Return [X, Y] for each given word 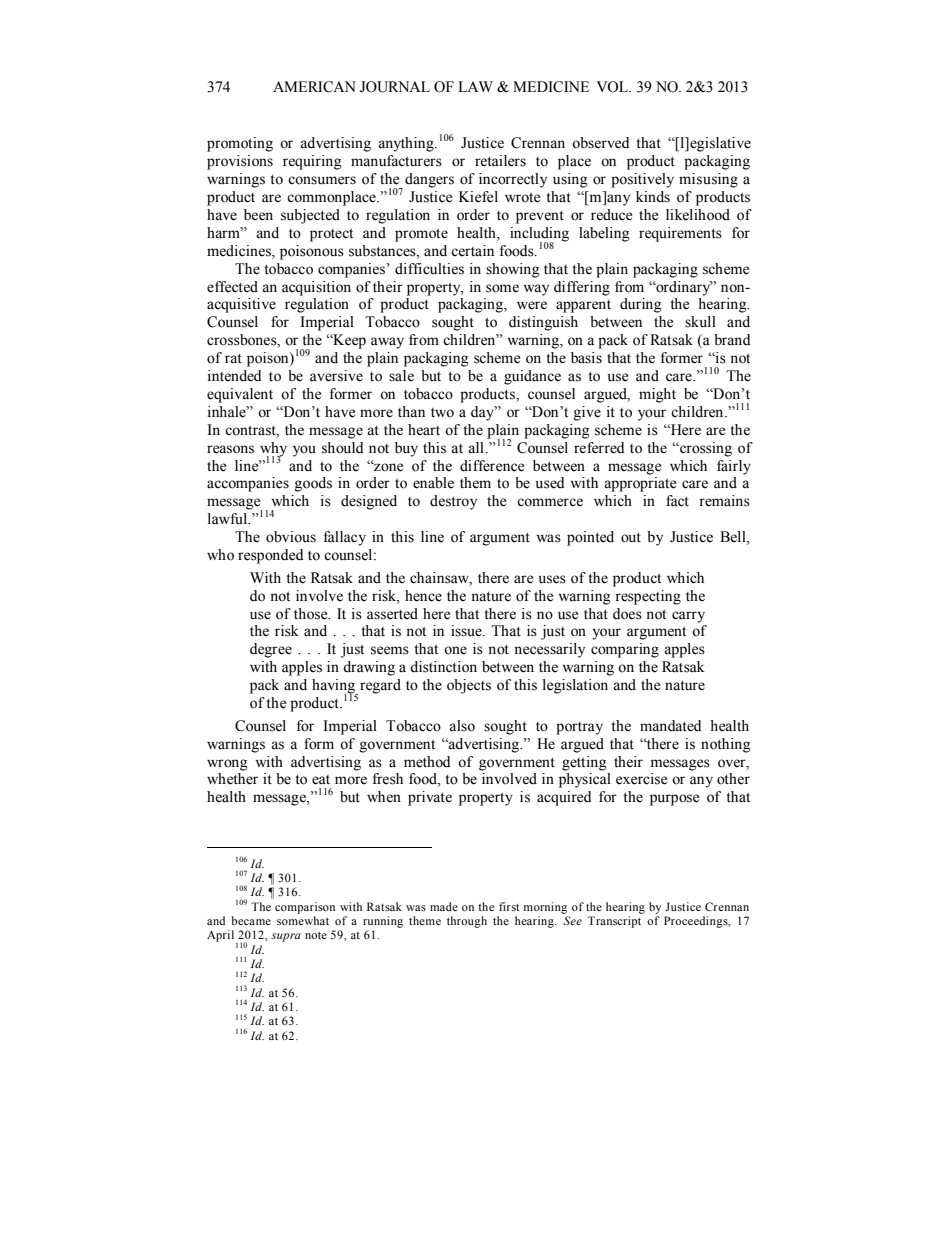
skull [700, 322]
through [467, 922]
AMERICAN [314, 87]
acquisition [316, 288]
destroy [453, 502]
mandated [670, 726]
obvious [291, 537]
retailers [500, 161]
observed [600, 143]
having [335, 687]
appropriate [640, 484]
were [532, 305]
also [462, 726]
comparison [305, 908]
